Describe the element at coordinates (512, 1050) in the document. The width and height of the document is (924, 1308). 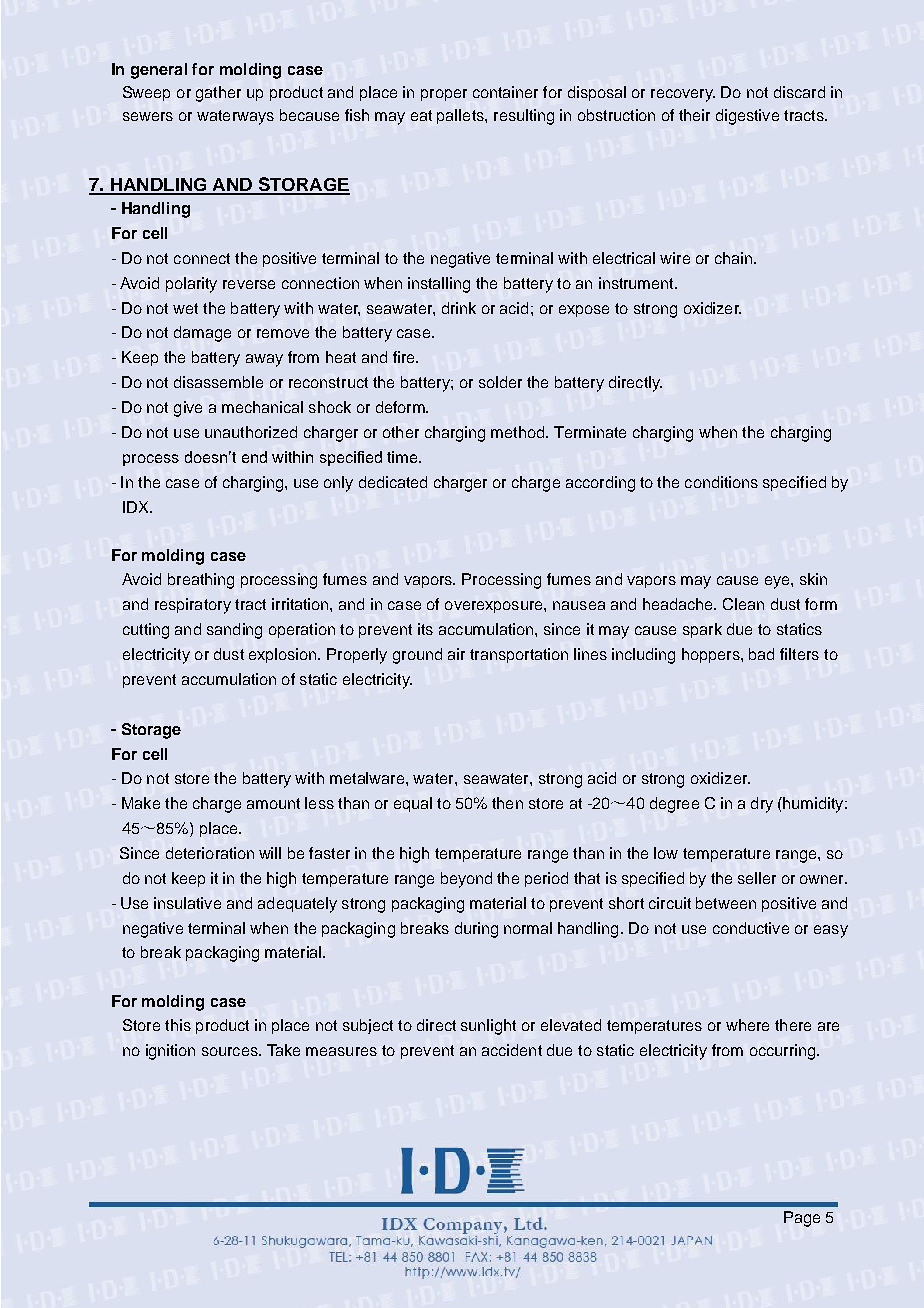
I see `accident` at that location.
